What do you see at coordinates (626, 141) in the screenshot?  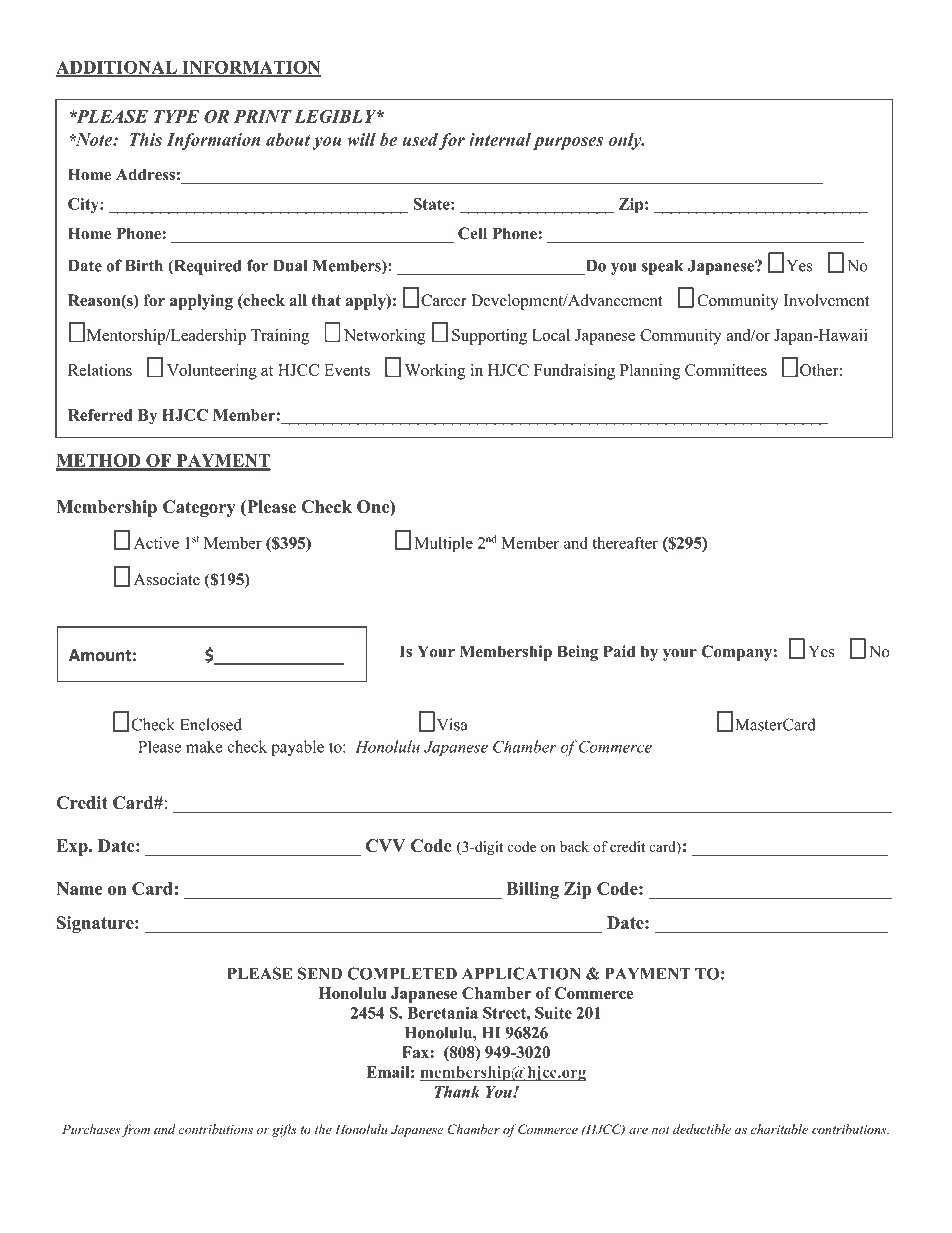 I see `only` at bounding box center [626, 141].
